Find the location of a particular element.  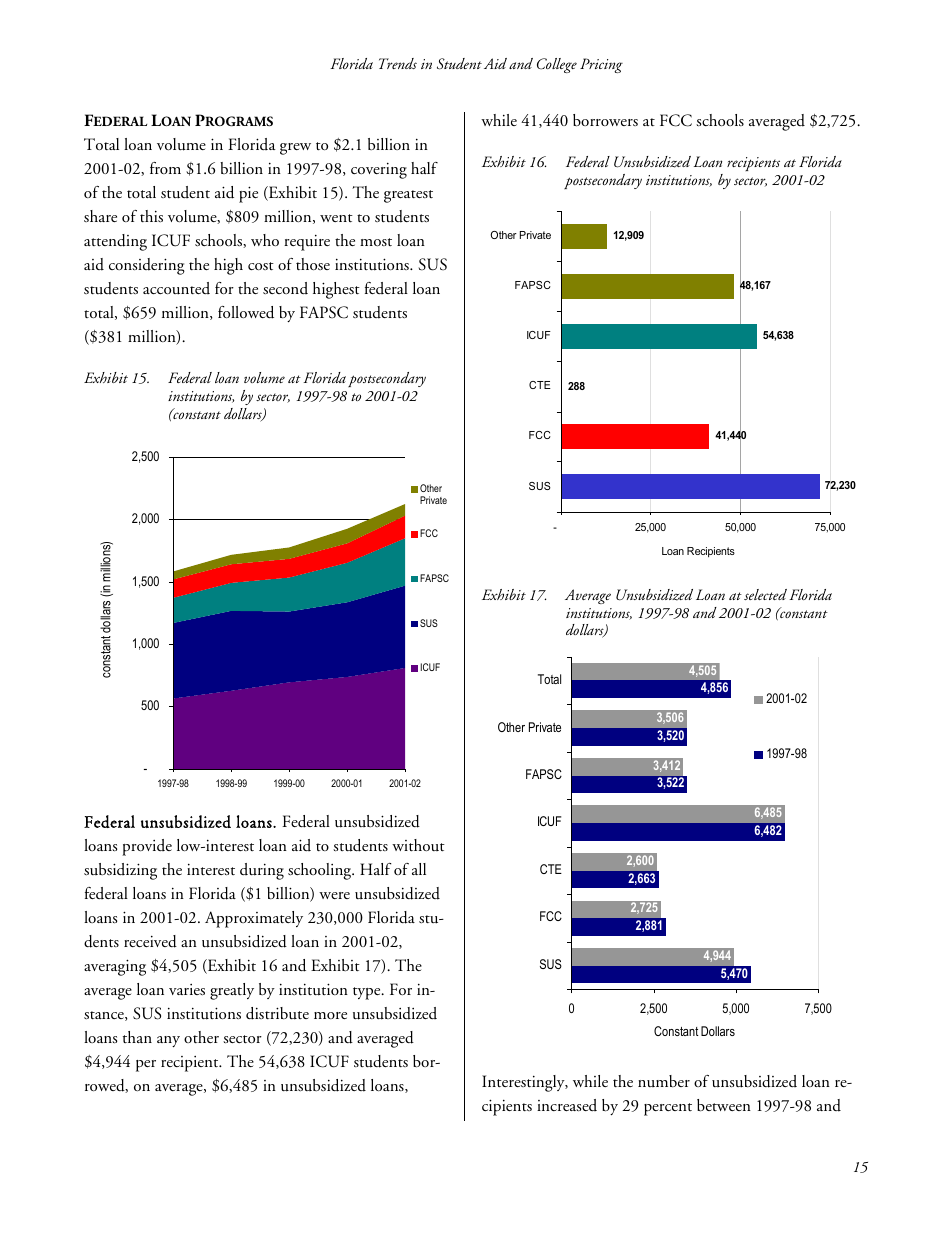

those is located at coordinates (313, 264).
